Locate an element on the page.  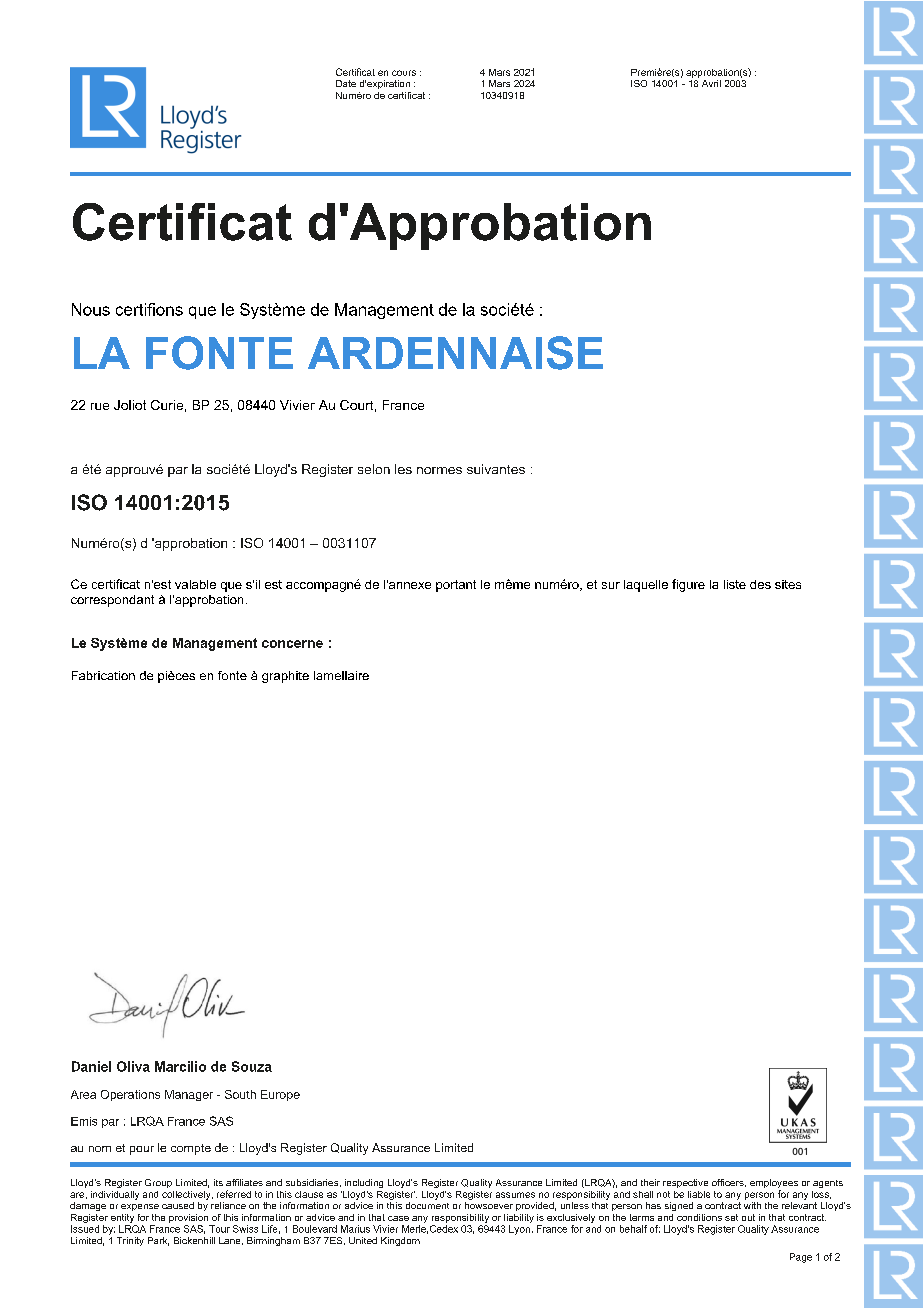
graphite is located at coordinates (285, 677).
